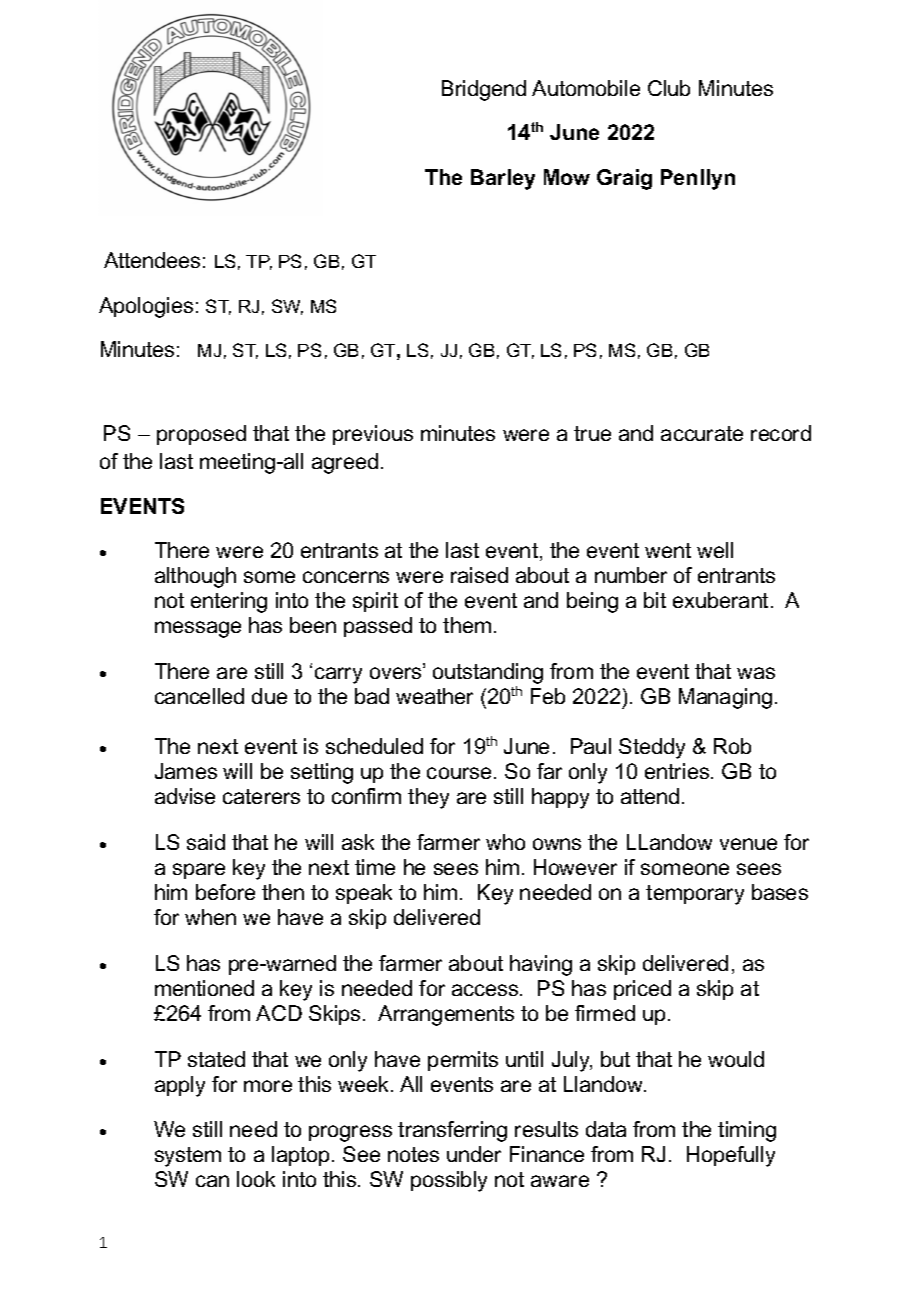 The image size is (924, 1308). What do you see at coordinates (731, 1156) in the page?
I see `Hopefully` at bounding box center [731, 1156].
